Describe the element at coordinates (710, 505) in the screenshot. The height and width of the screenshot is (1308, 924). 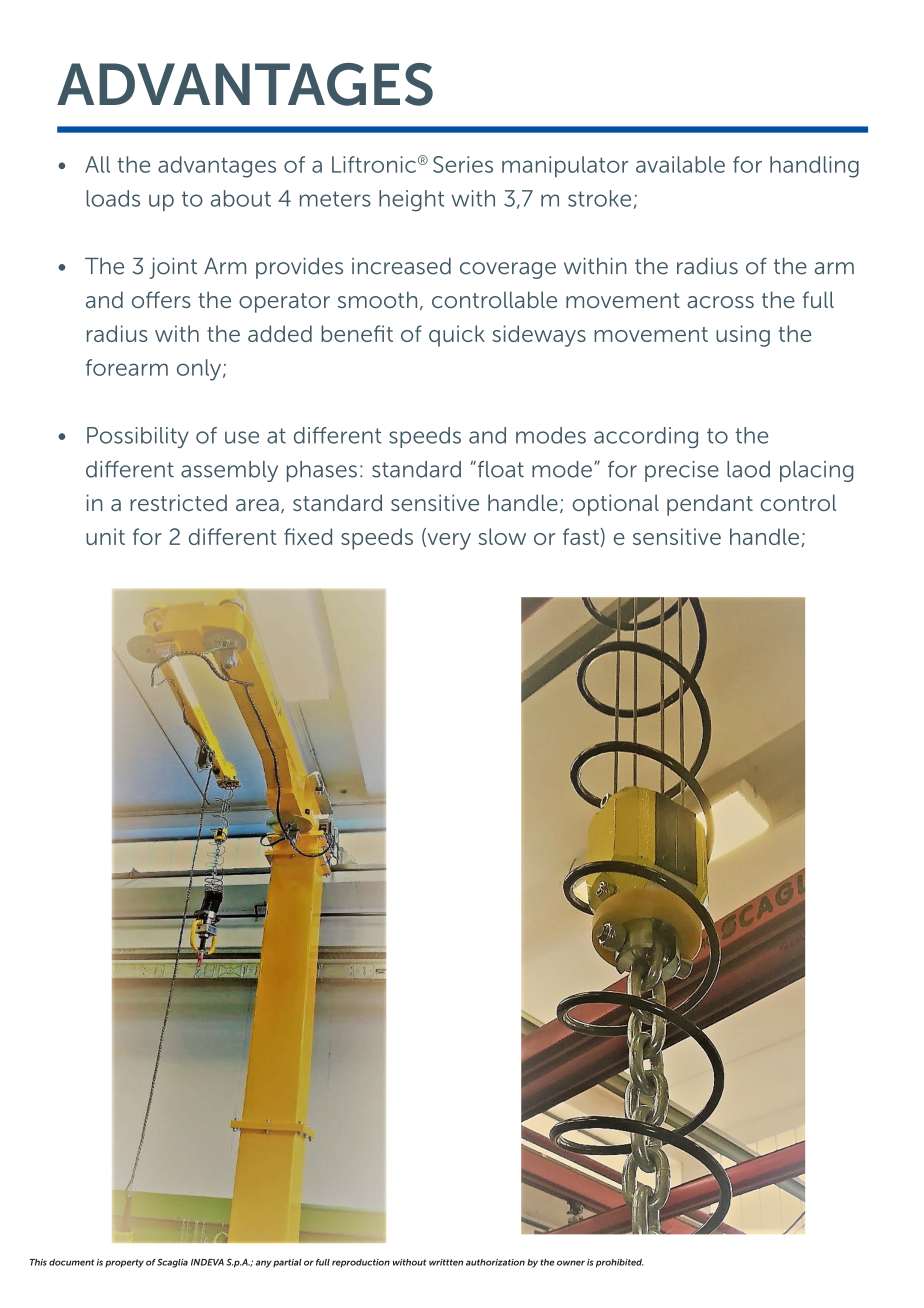
I see `pendant` at that location.
